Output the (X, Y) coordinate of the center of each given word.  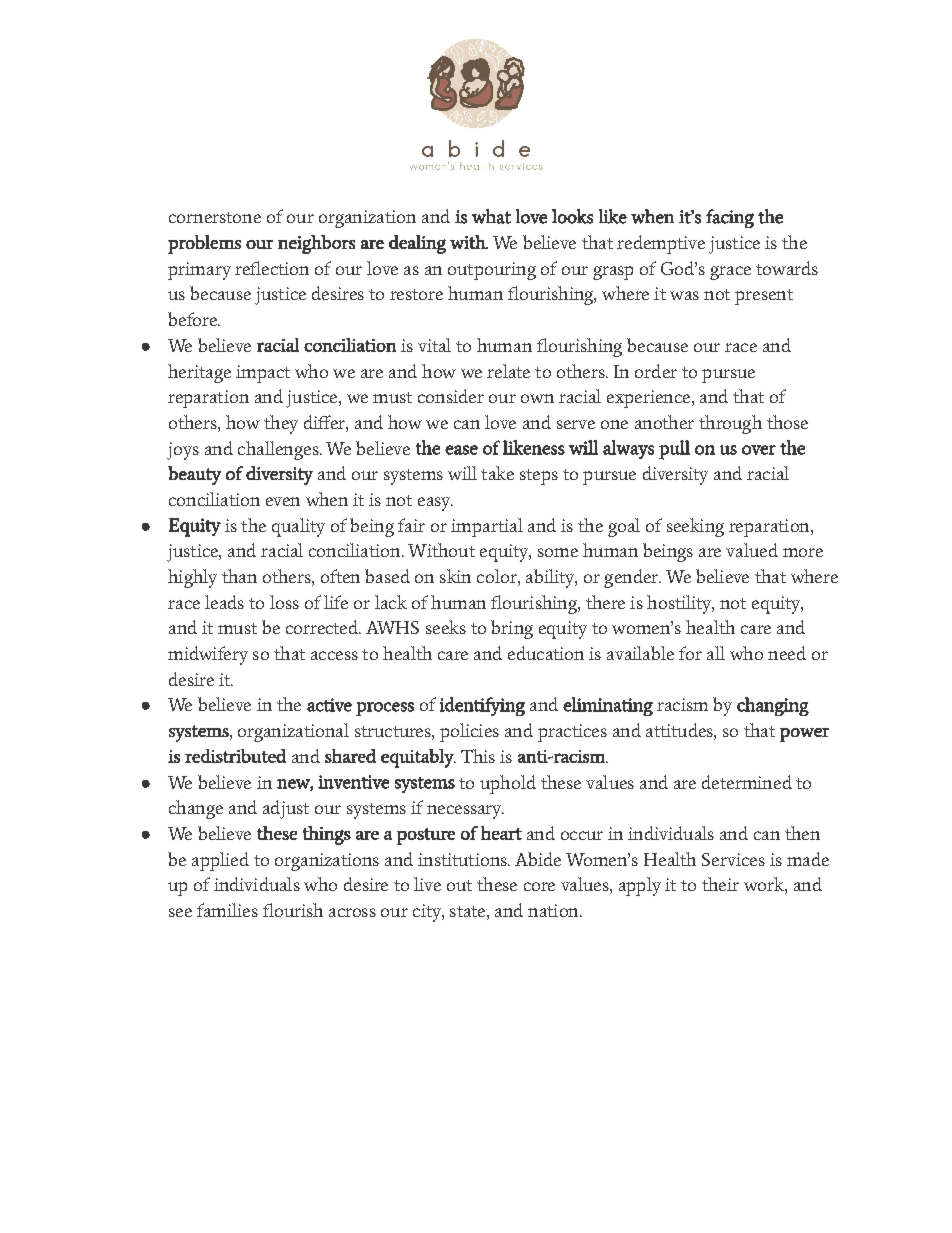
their (720, 884)
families (227, 910)
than (239, 576)
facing (730, 218)
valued (752, 550)
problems (204, 244)
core (539, 886)
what (491, 216)
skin (455, 576)
